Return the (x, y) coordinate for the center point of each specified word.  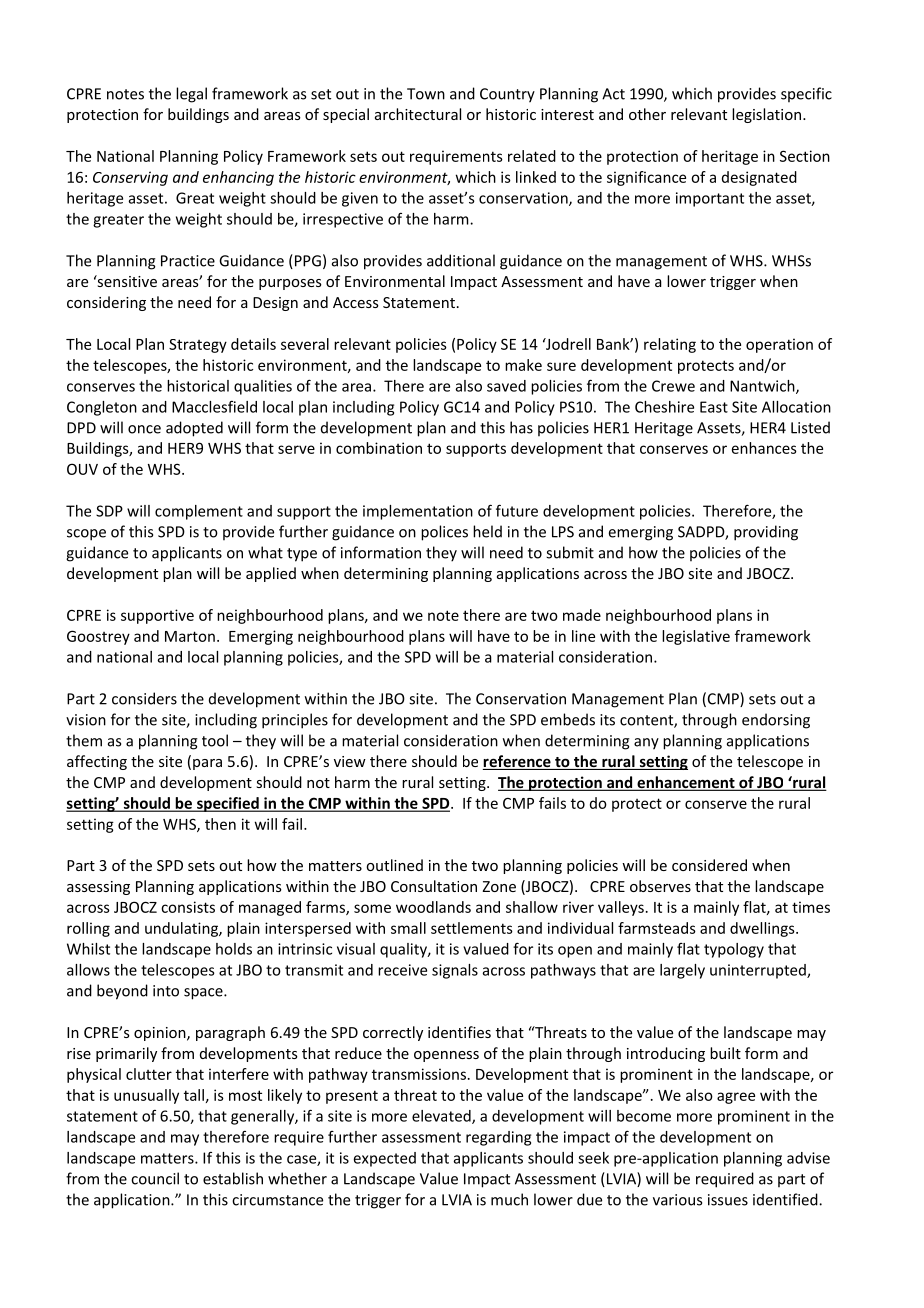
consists (188, 907)
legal (191, 95)
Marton (190, 636)
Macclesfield (214, 407)
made (582, 615)
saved (506, 386)
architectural (418, 114)
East (714, 407)
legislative (696, 637)
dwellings (763, 929)
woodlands (433, 907)
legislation (766, 115)
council (155, 1178)
